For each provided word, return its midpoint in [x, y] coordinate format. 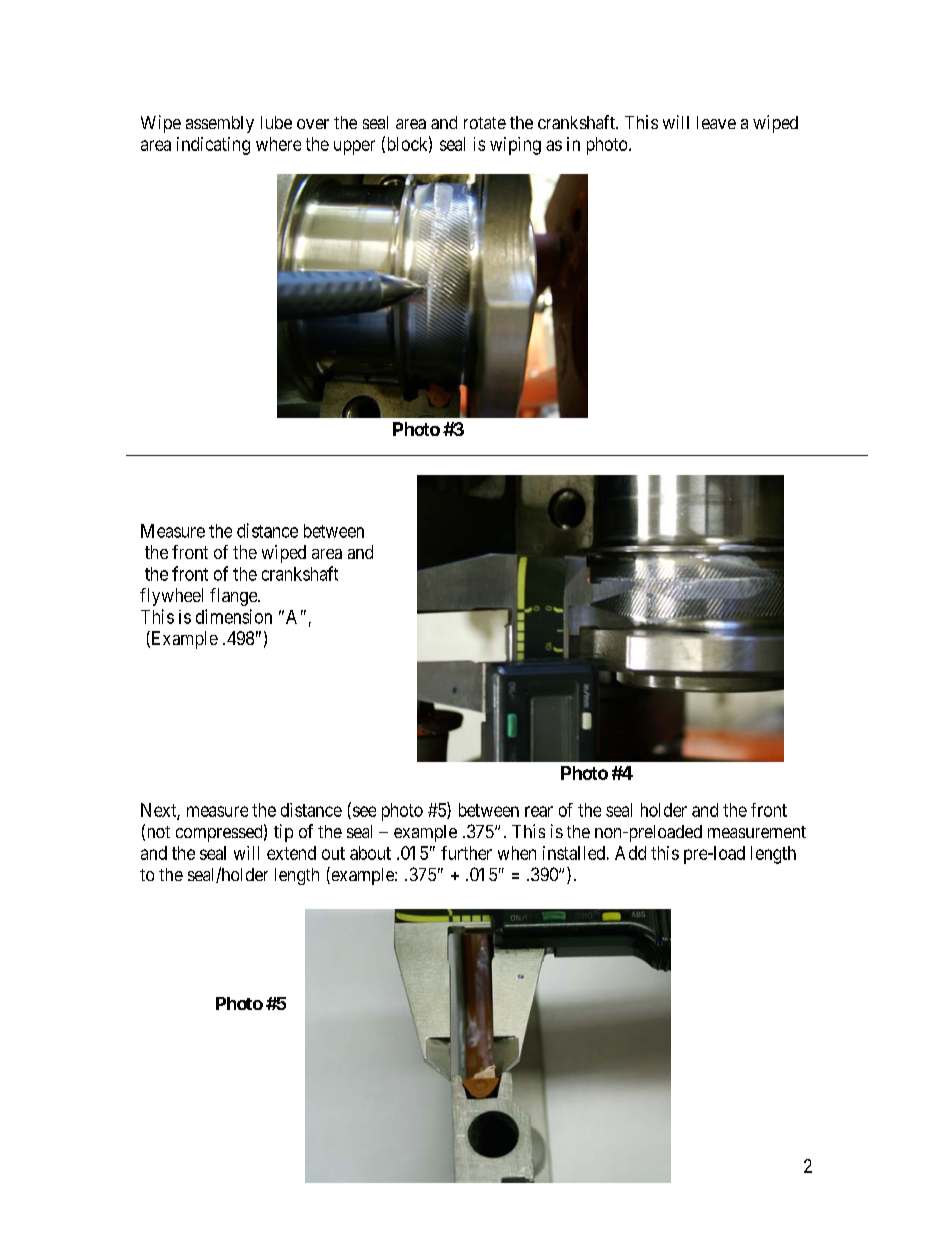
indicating [213, 146]
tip [283, 833]
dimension [234, 616]
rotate [485, 123]
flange [234, 597]
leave [716, 122]
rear [539, 811]
